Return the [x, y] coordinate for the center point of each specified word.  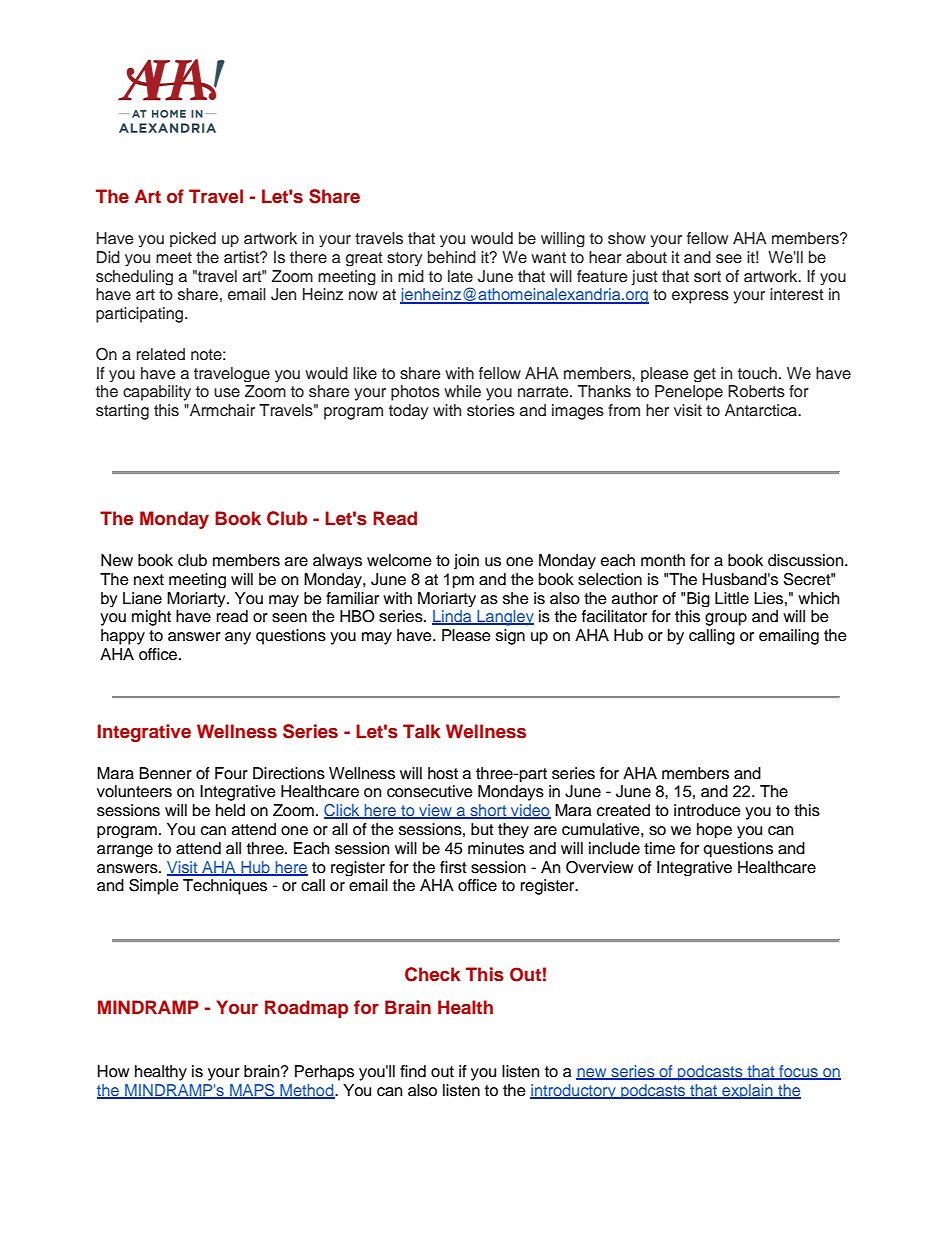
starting [122, 412]
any [238, 638]
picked [193, 239]
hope [714, 830]
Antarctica [762, 410]
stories [491, 410]
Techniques [225, 887]
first [453, 867]
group [726, 619]
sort [707, 277]
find [413, 1071]
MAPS [252, 1091]
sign [510, 637]
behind [452, 257]
